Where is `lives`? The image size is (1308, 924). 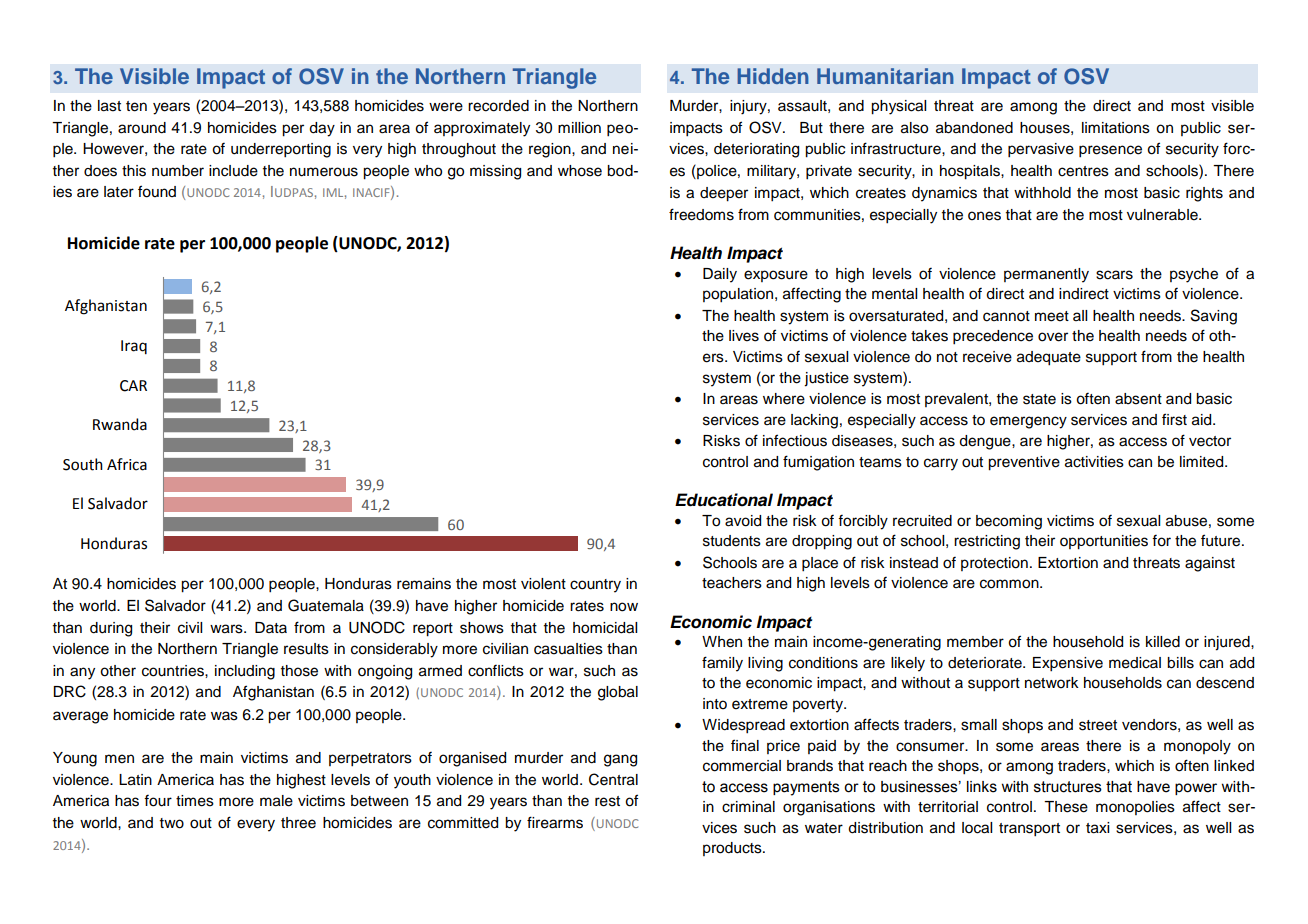
lives is located at coordinates (744, 336).
